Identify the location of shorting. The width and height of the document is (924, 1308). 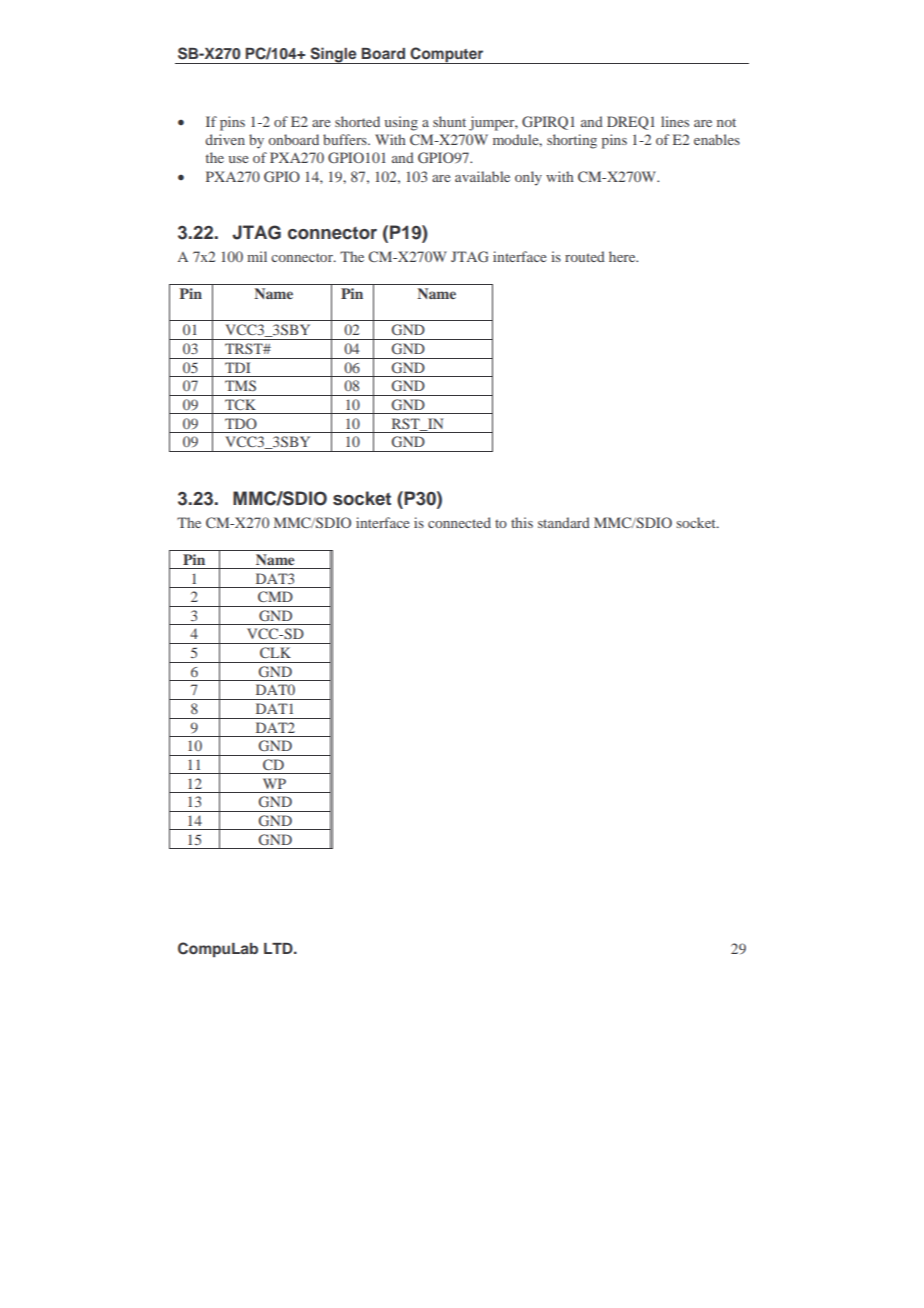
(572, 141).
